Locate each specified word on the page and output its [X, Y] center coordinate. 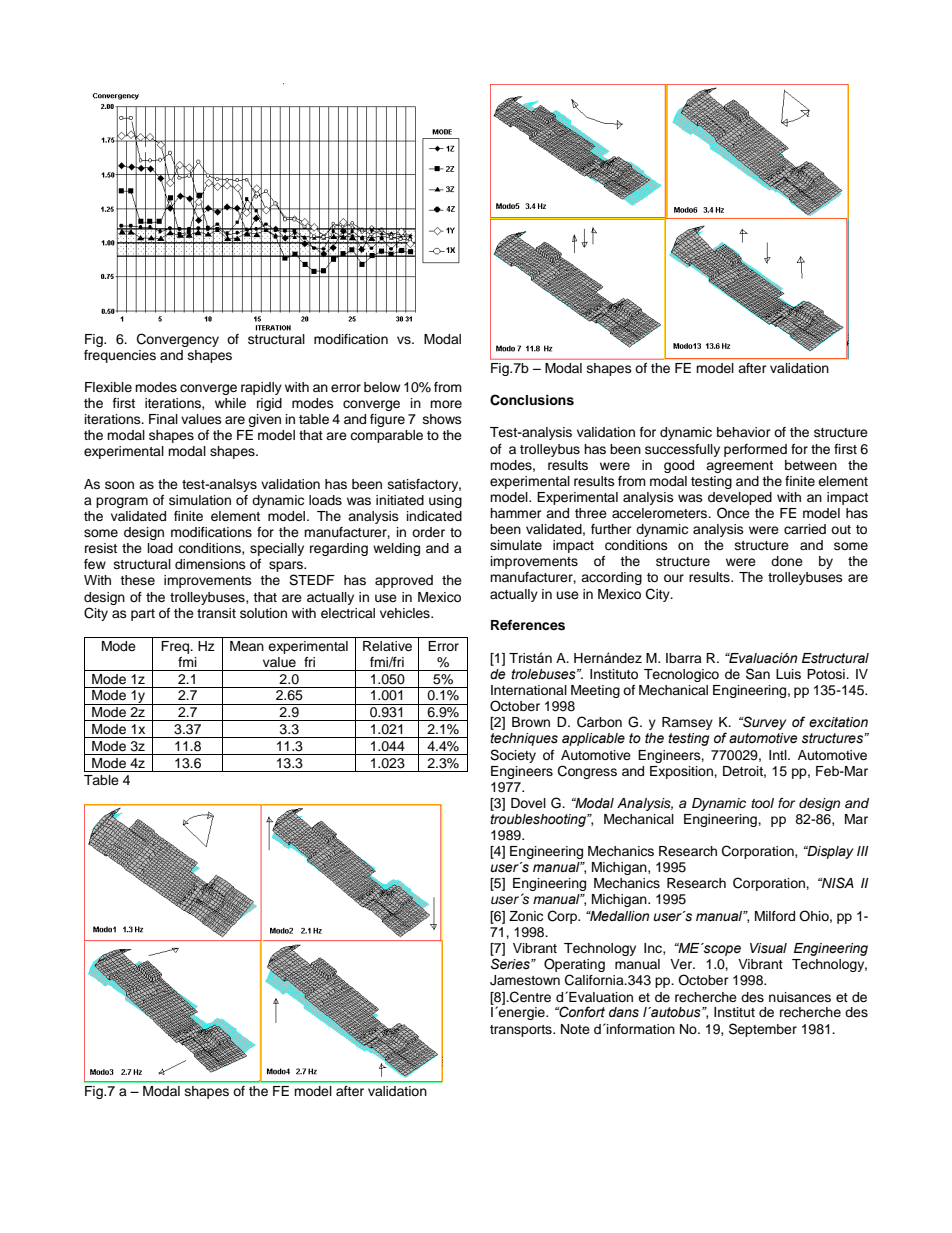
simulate [516, 545]
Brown [531, 722]
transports [522, 1031]
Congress [587, 772]
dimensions [210, 564]
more [446, 404]
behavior [744, 432]
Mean [247, 646]
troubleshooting [539, 820]
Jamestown [525, 980]
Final [163, 419]
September [763, 1030]
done [787, 561]
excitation [838, 722]
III [863, 851]
